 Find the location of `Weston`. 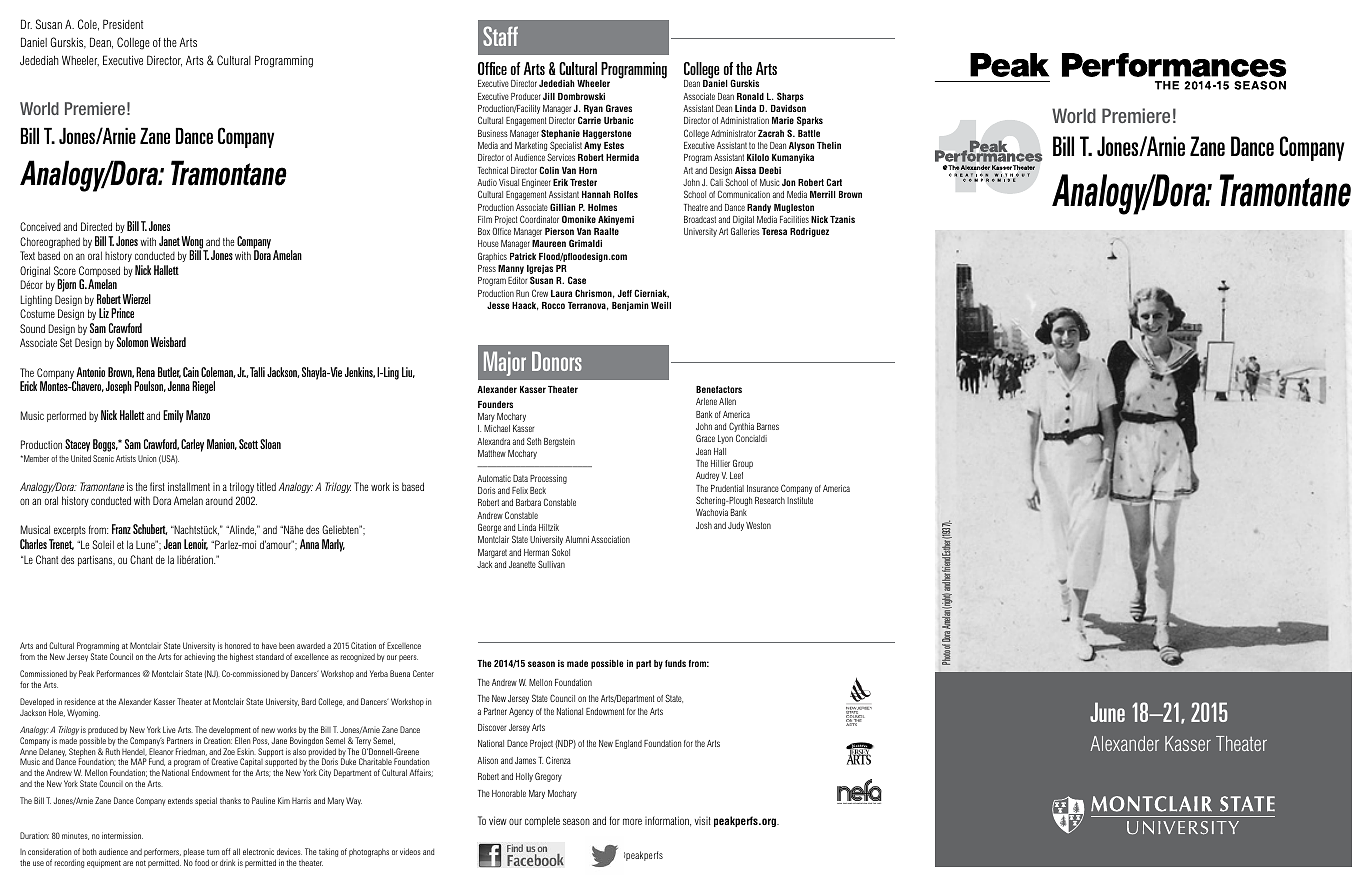

Weston is located at coordinates (758, 525).
